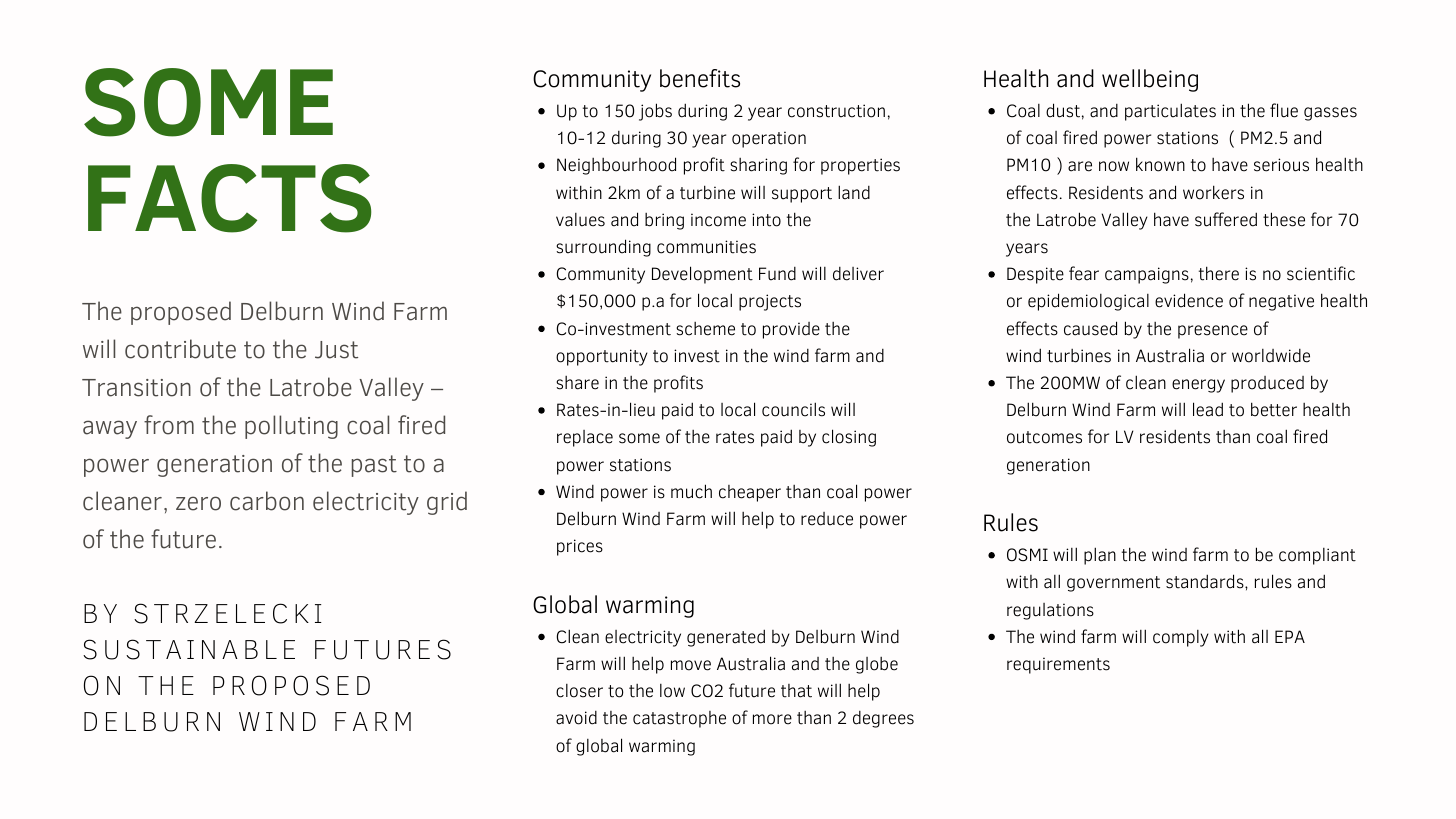  What do you see at coordinates (770, 302) in the document?
I see `projects` at bounding box center [770, 302].
